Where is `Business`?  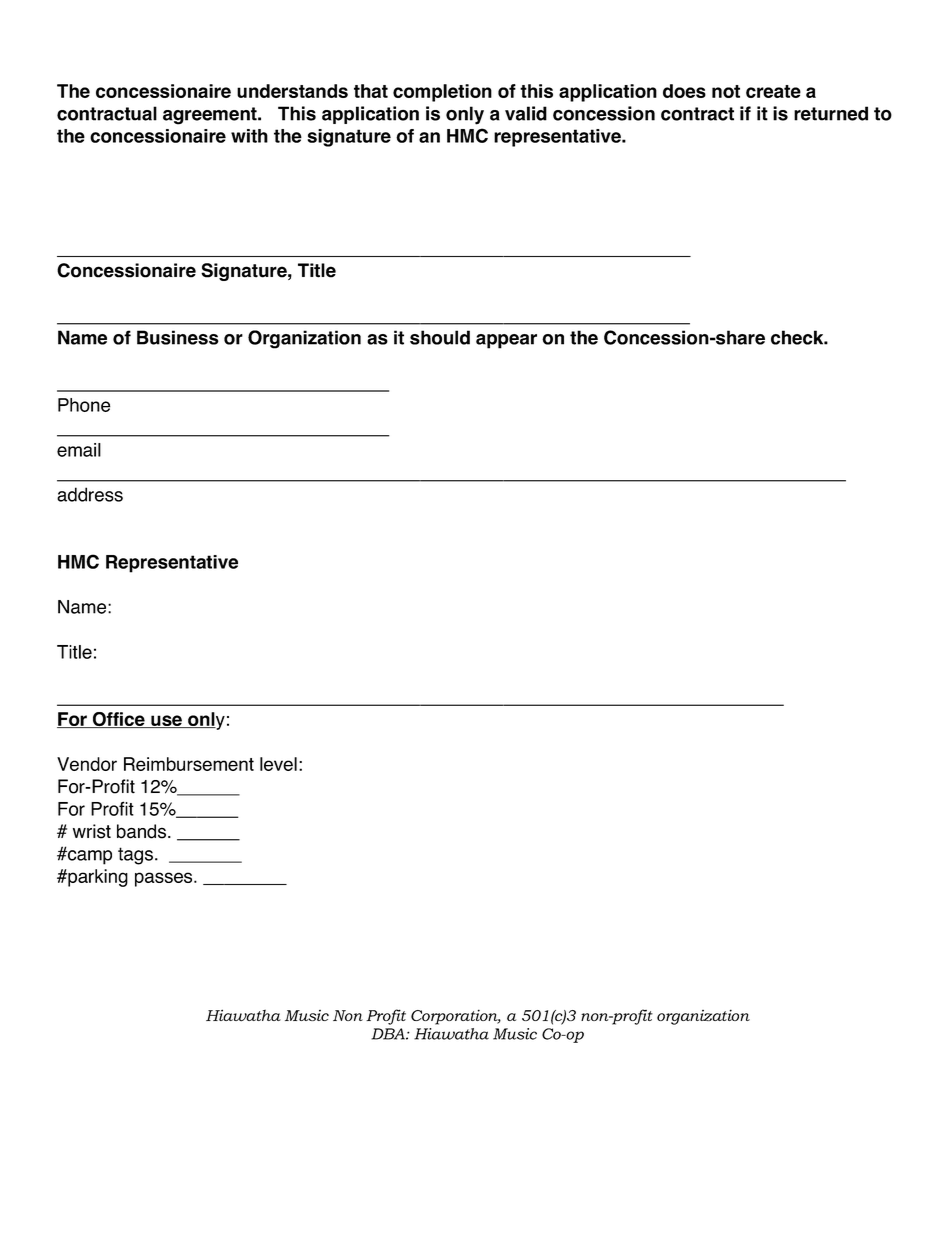
Business is located at coordinates (178, 337).
